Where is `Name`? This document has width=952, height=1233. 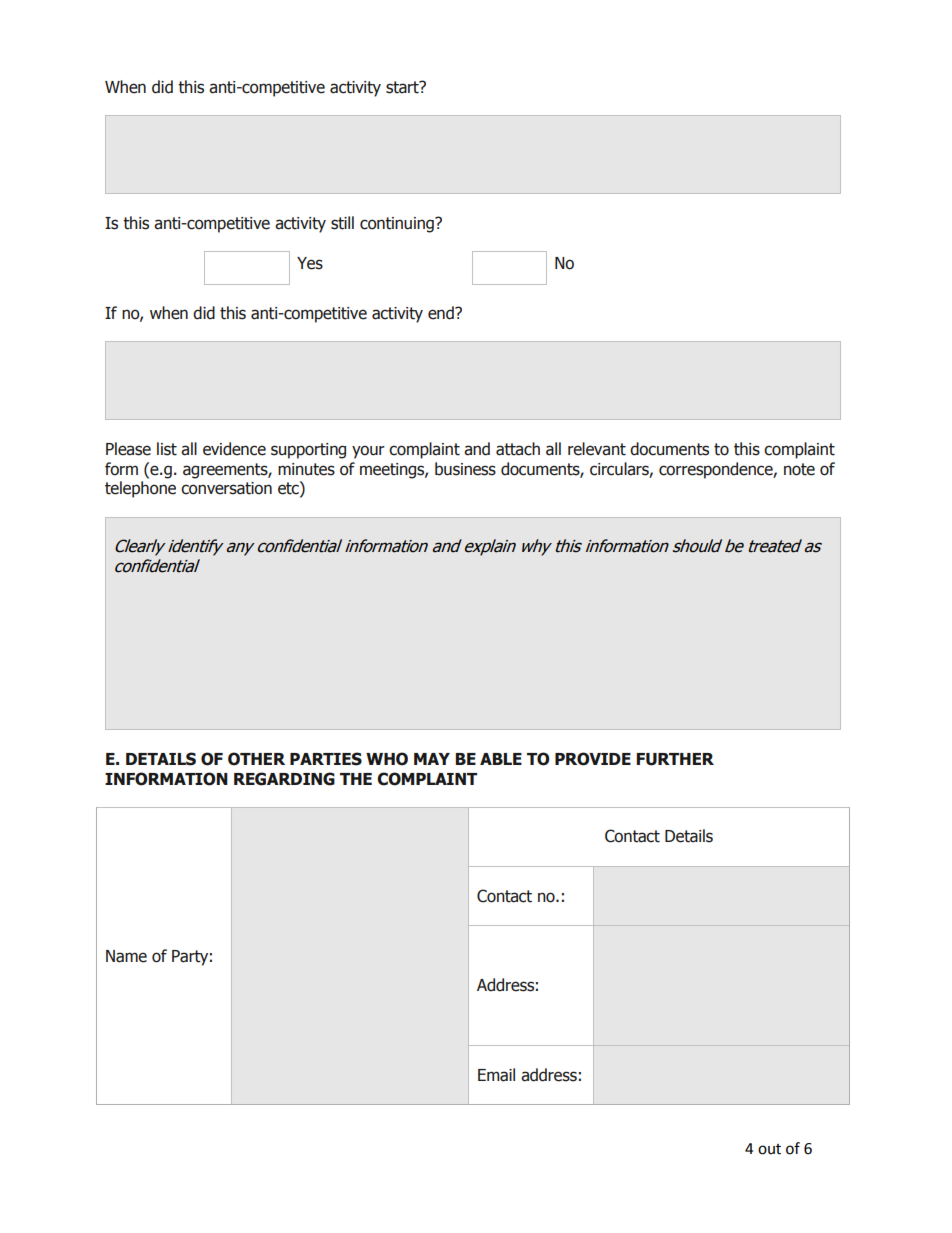 Name is located at coordinates (126, 956).
